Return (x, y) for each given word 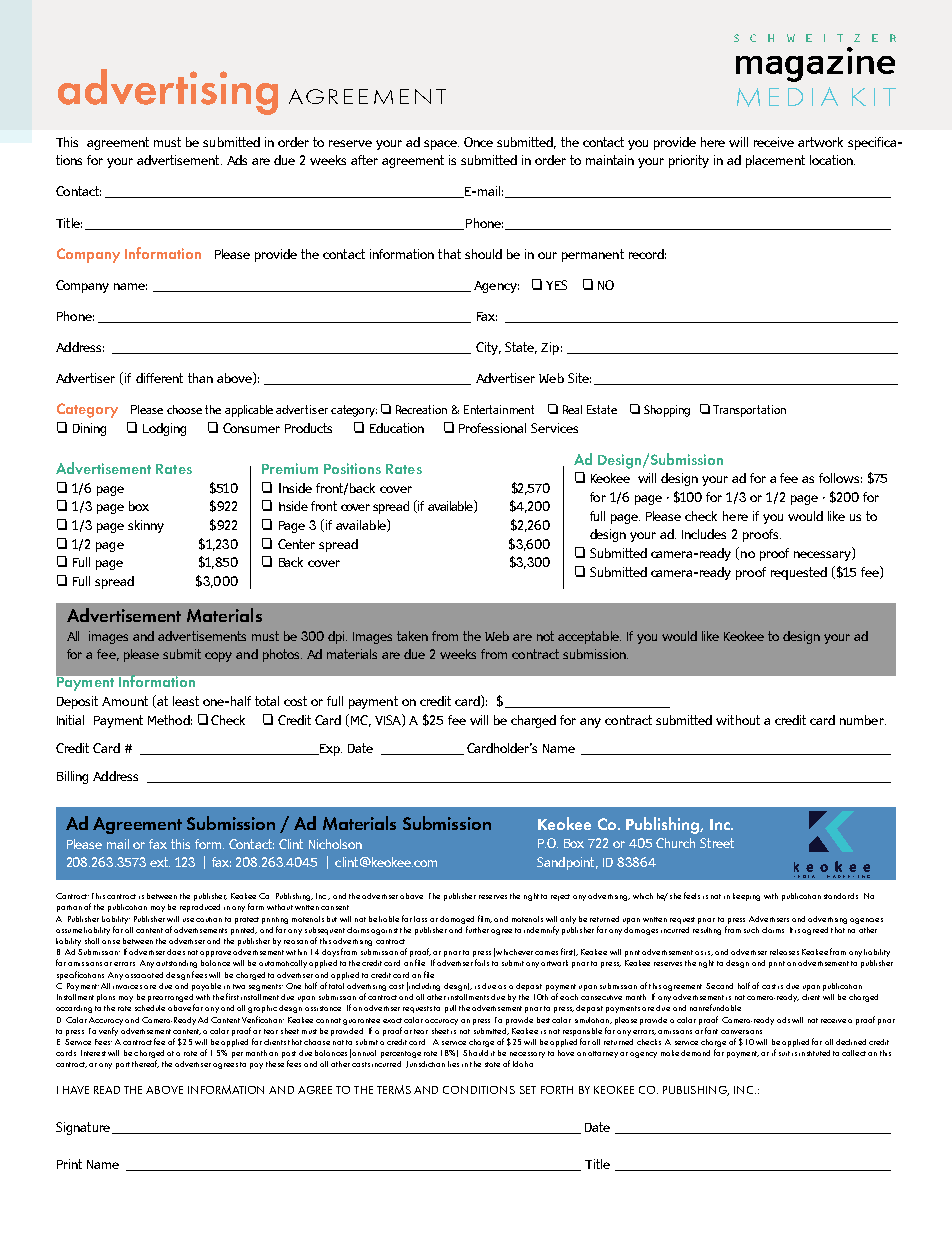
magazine (815, 64)
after (364, 160)
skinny (146, 526)
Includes (704, 534)
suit (784, 1053)
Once (478, 142)
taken (412, 636)
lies (453, 1064)
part (123, 1065)
